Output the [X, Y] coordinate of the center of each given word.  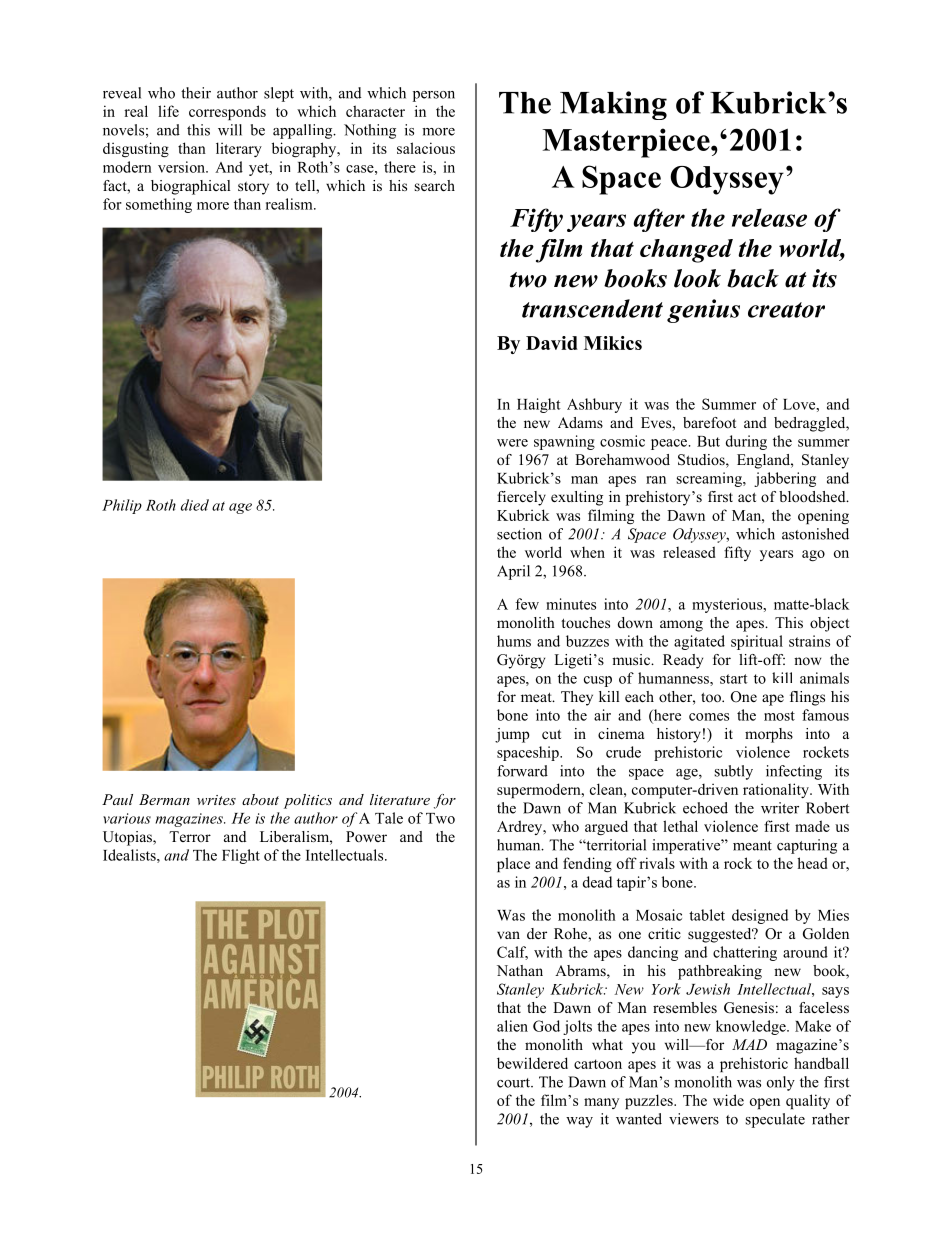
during [746, 442]
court [514, 1083]
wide [728, 1100]
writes [216, 800]
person [434, 96]
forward [522, 771]
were [512, 443]
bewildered [532, 1063]
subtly [734, 772]
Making [613, 105]
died [195, 505]
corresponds [227, 112]
